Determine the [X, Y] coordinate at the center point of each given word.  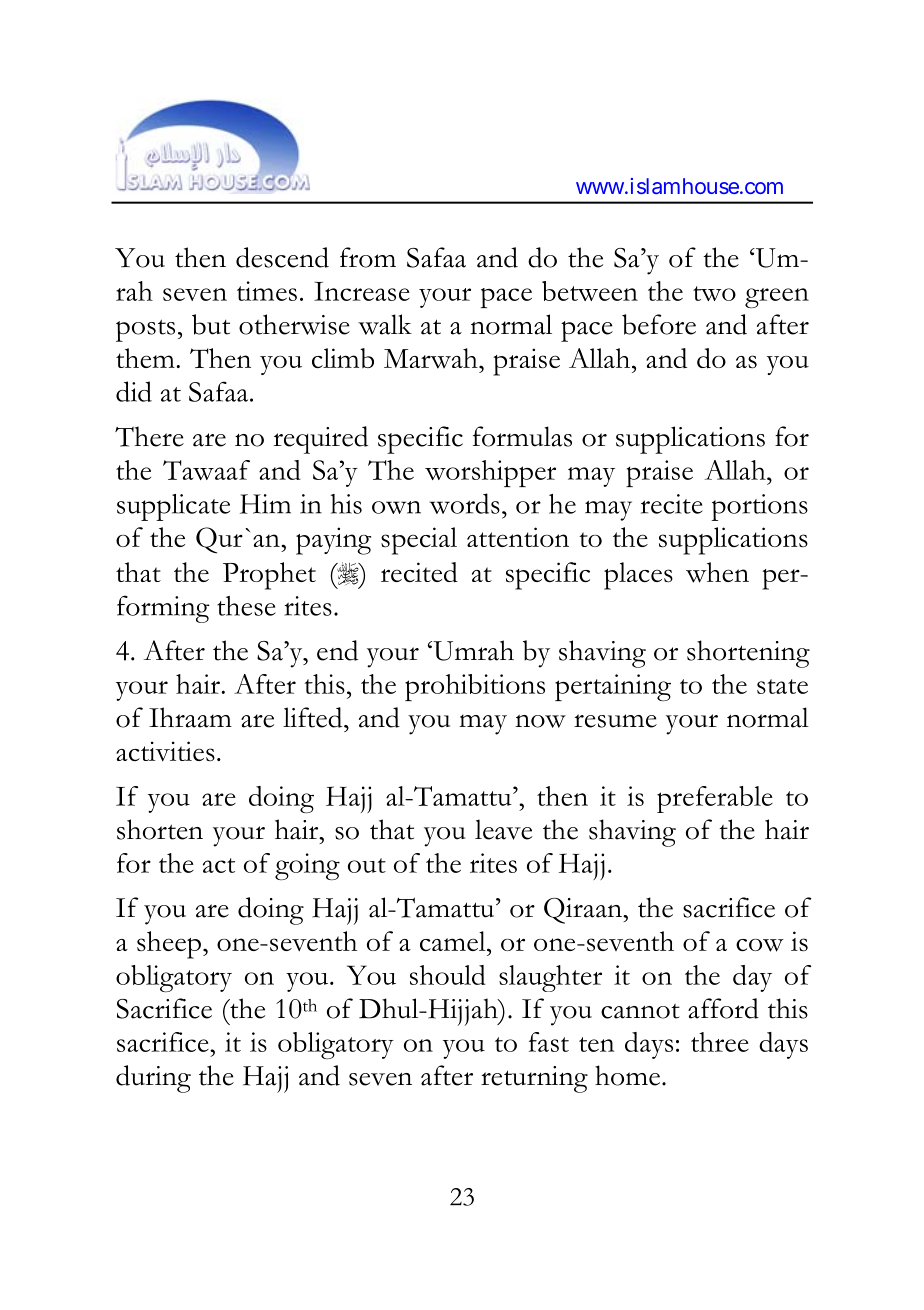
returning [534, 1079]
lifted [314, 717]
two [714, 293]
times [267, 291]
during [153, 1079]
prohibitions [475, 687]
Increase [362, 291]
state [782, 686]
